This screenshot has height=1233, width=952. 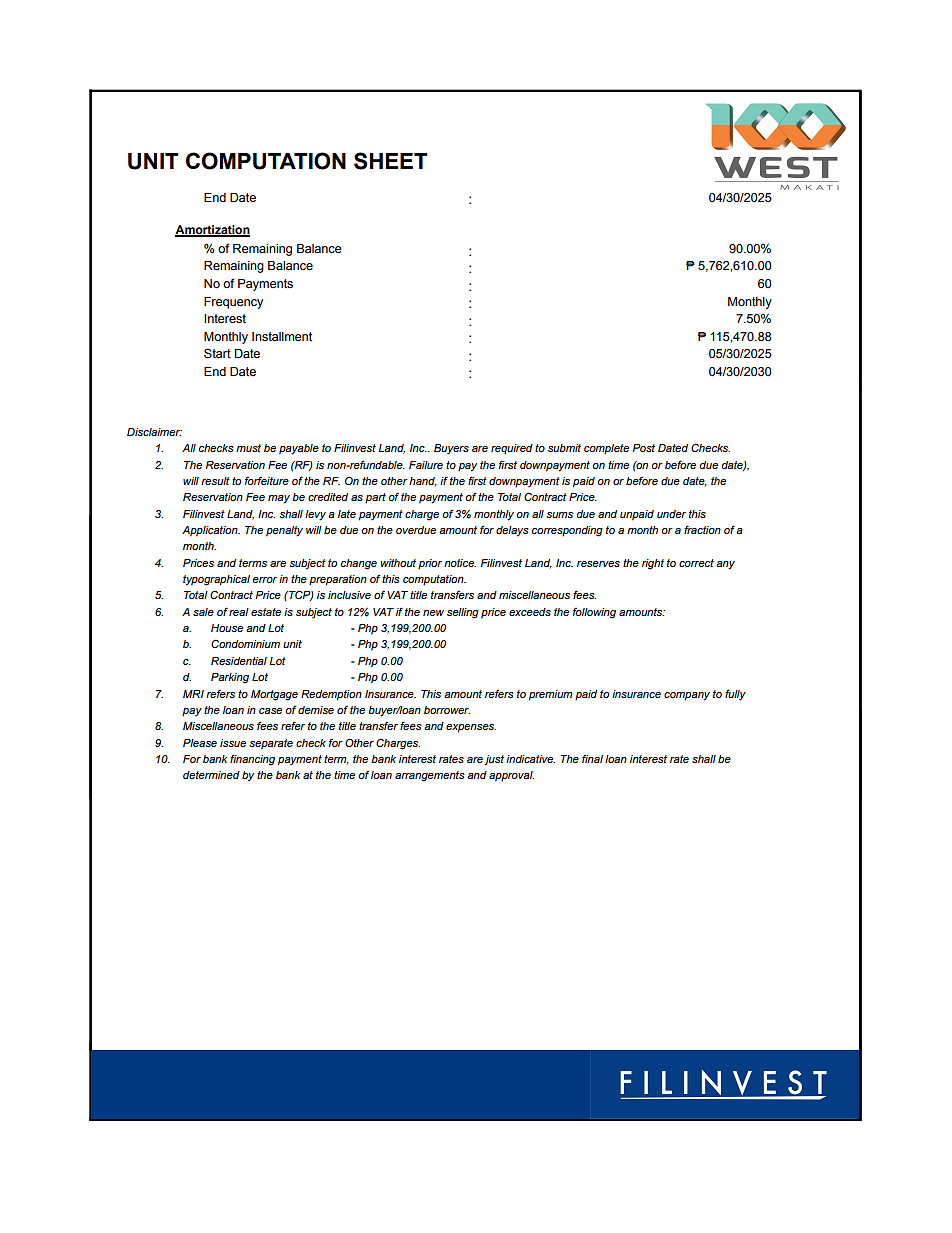 I want to click on Amortization, so click(x=212, y=230).
